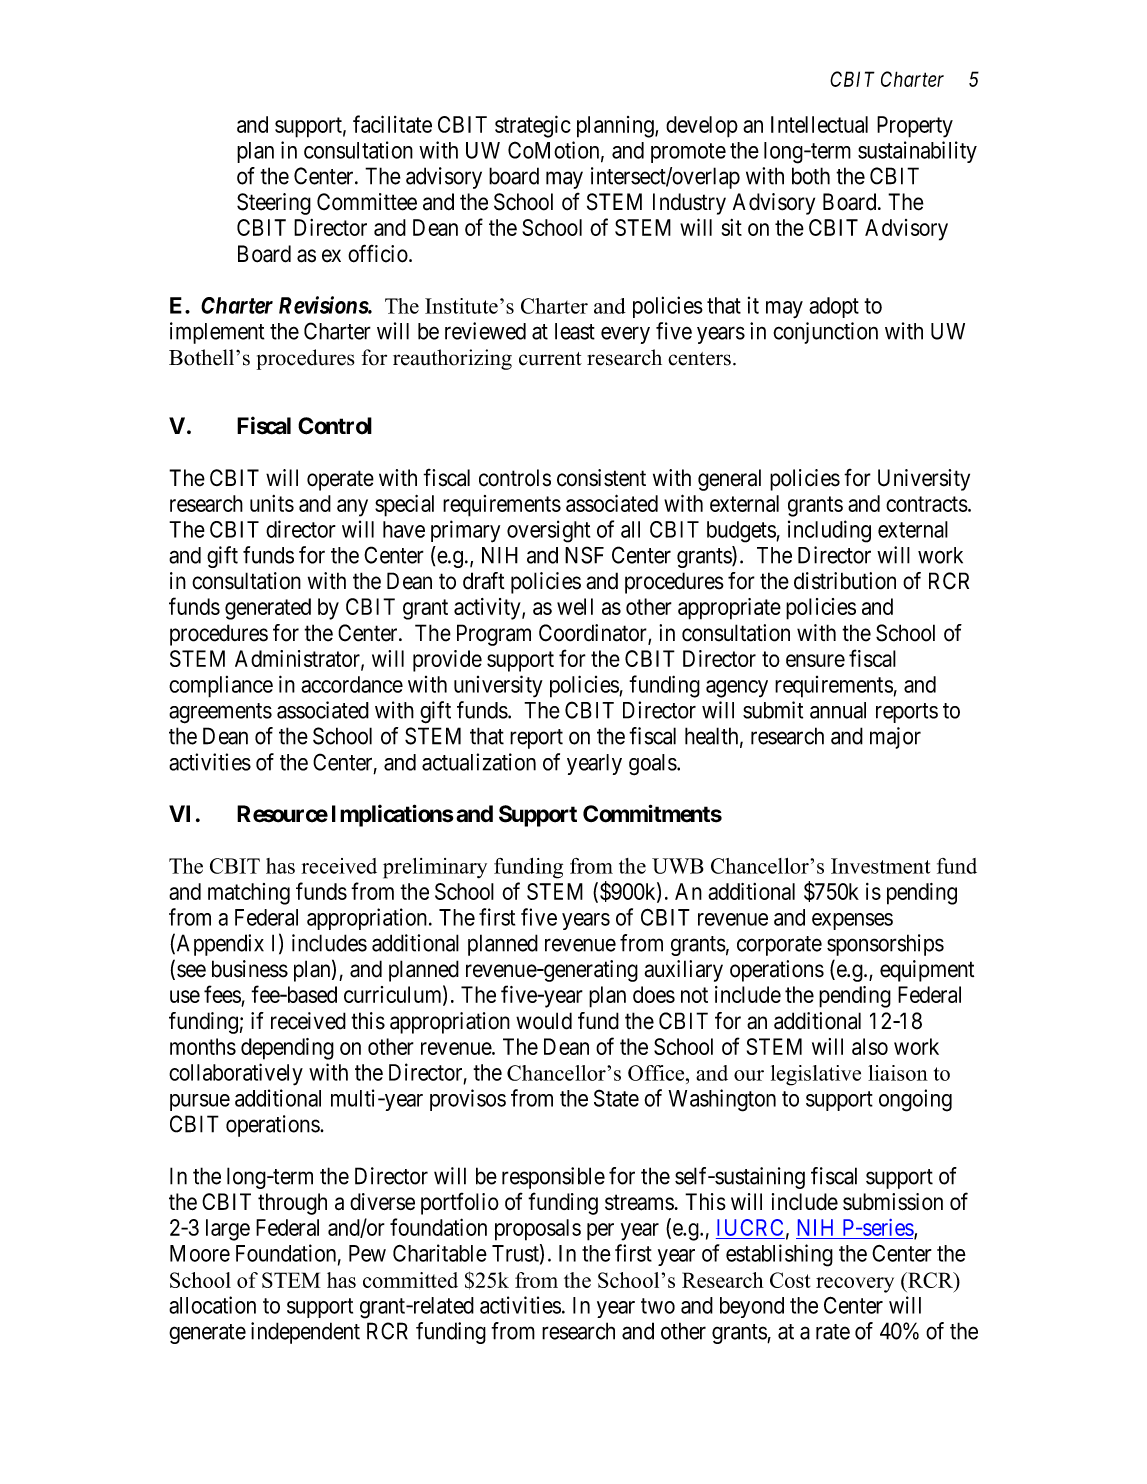 The width and height of the screenshot is (1147, 1484). What do you see at coordinates (538, 1230) in the screenshot?
I see `proposals` at bounding box center [538, 1230].
